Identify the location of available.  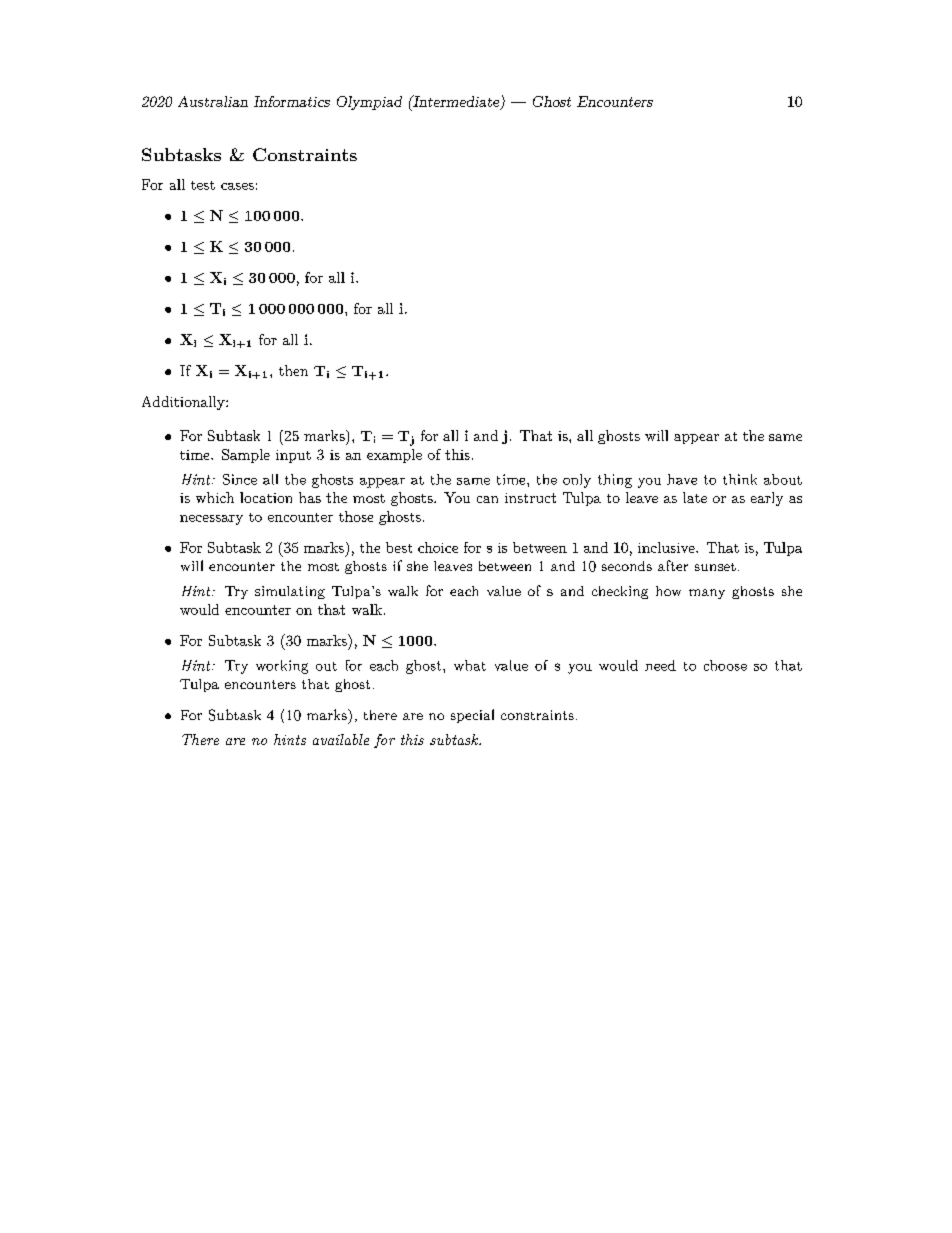
(341, 739).
